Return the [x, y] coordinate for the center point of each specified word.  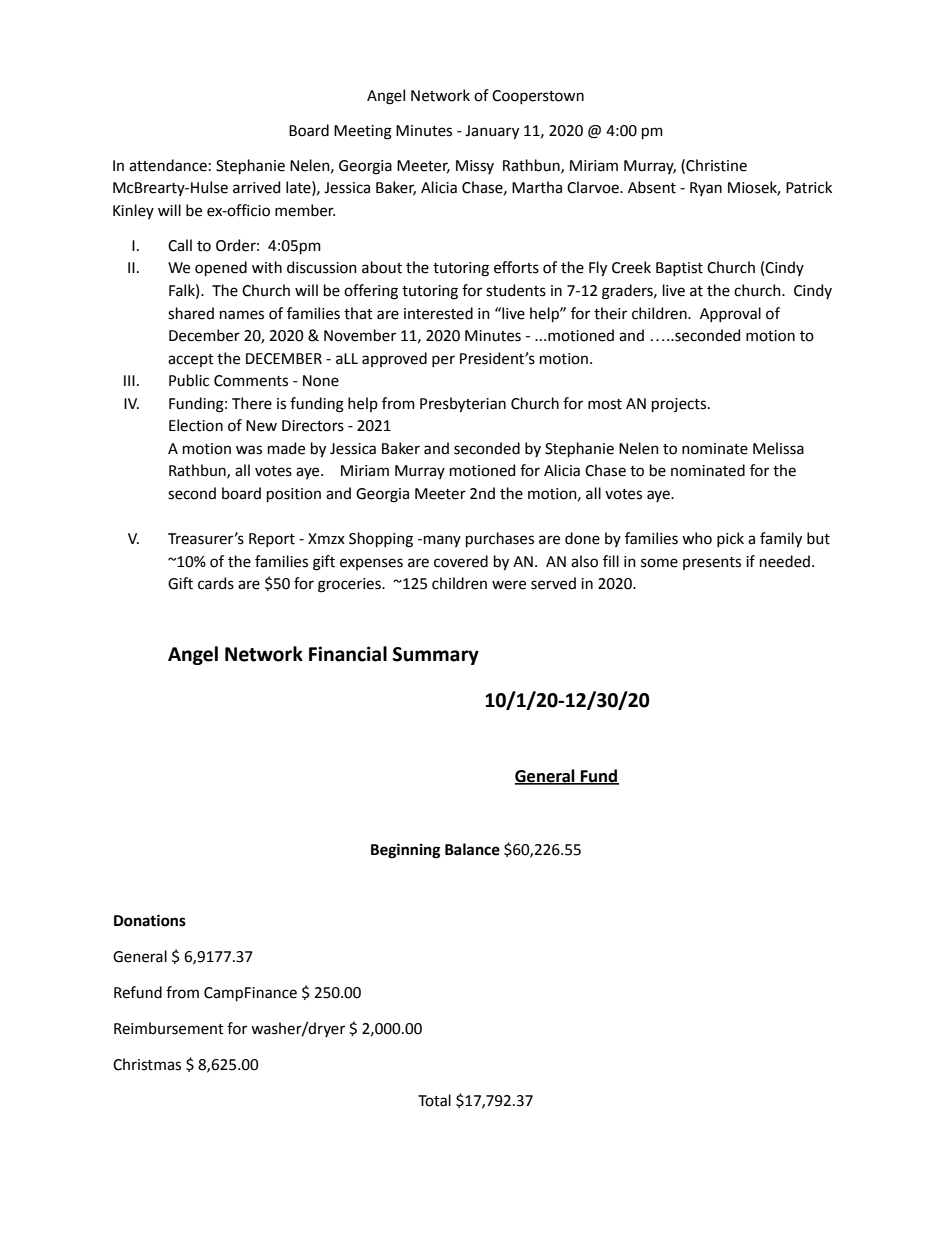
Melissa [778, 448]
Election [196, 425]
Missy [475, 167]
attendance [168, 165]
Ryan [706, 189]
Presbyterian [463, 405]
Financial [348, 654]
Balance [472, 849]
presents [712, 563]
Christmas [147, 1064]
